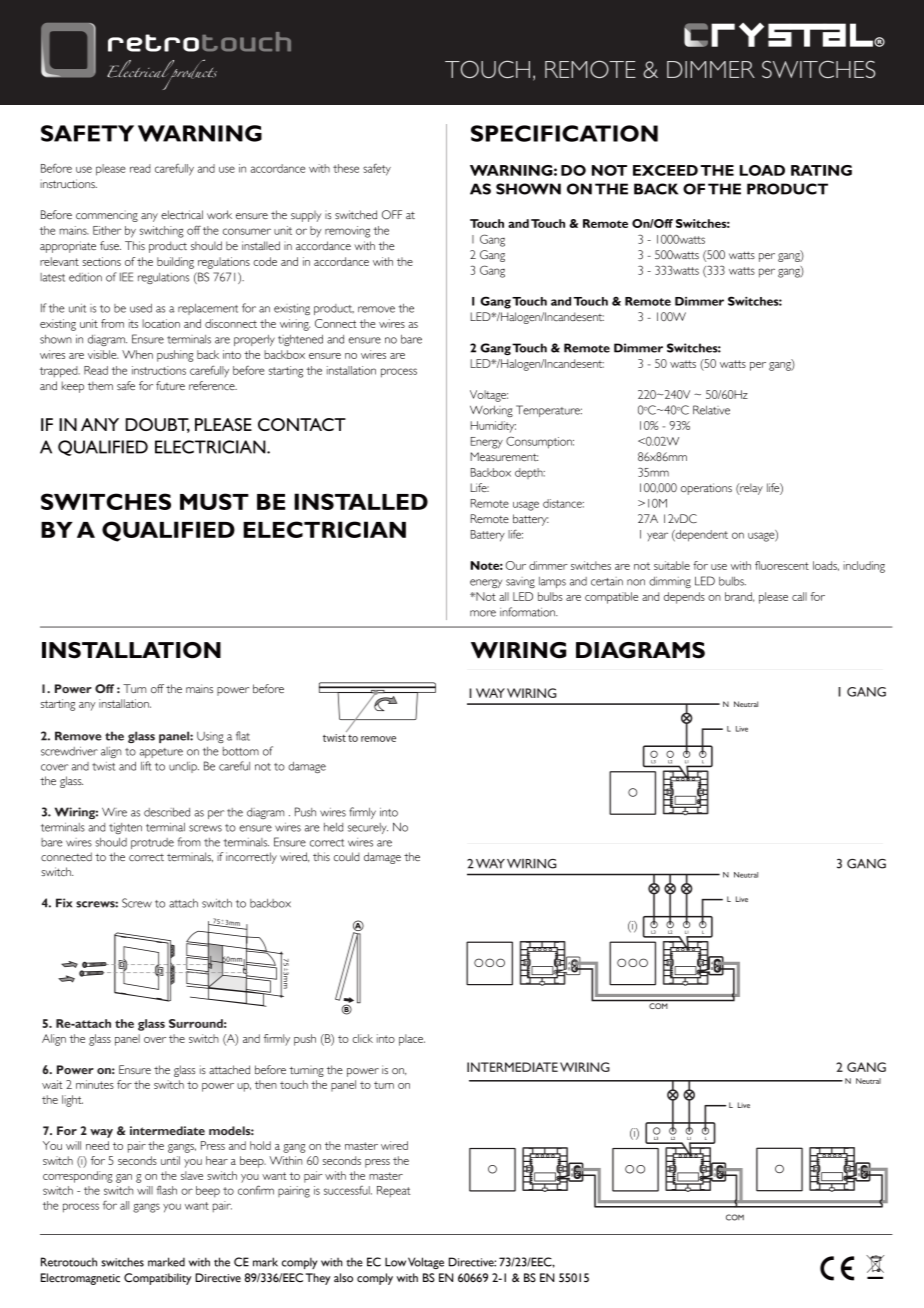 The image size is (924, 1308). Describe the element at coordinates (157, 1279) in the page. I see `Compatibility` at that location.
